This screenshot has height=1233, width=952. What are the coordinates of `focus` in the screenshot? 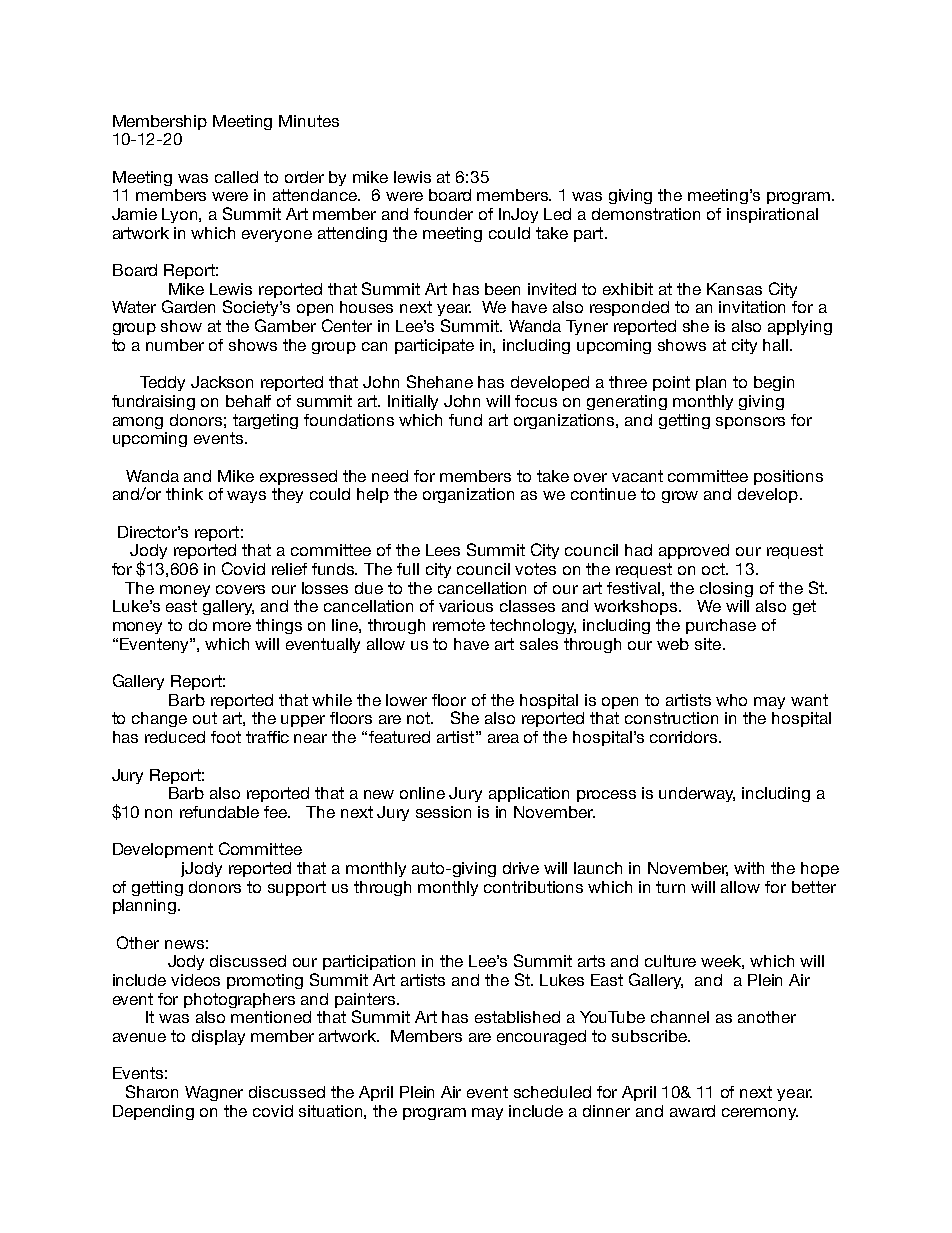 It's located at (536, 401).
